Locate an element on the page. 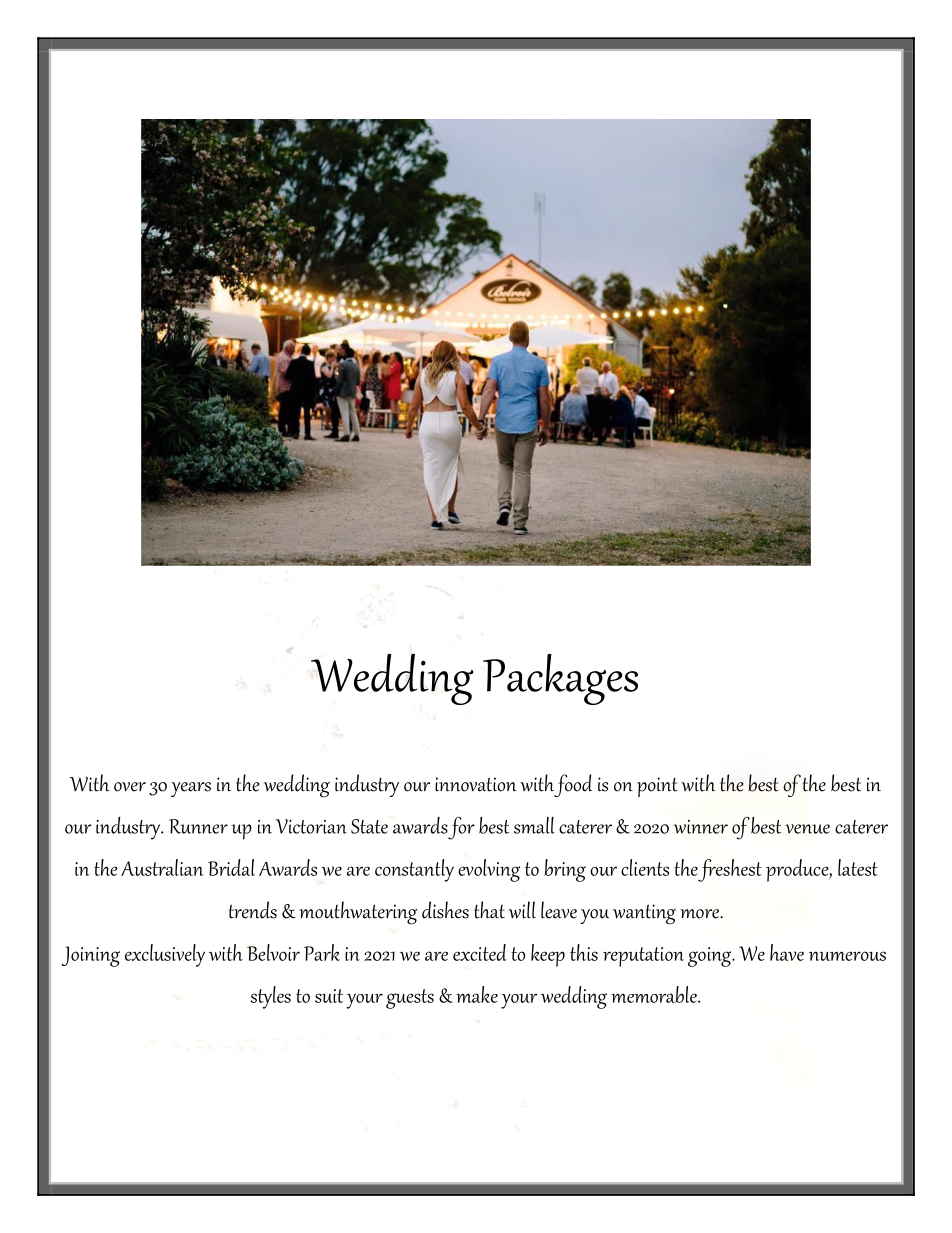 This document has width=952, height=1233. for is located at coordinates (461, 828).
